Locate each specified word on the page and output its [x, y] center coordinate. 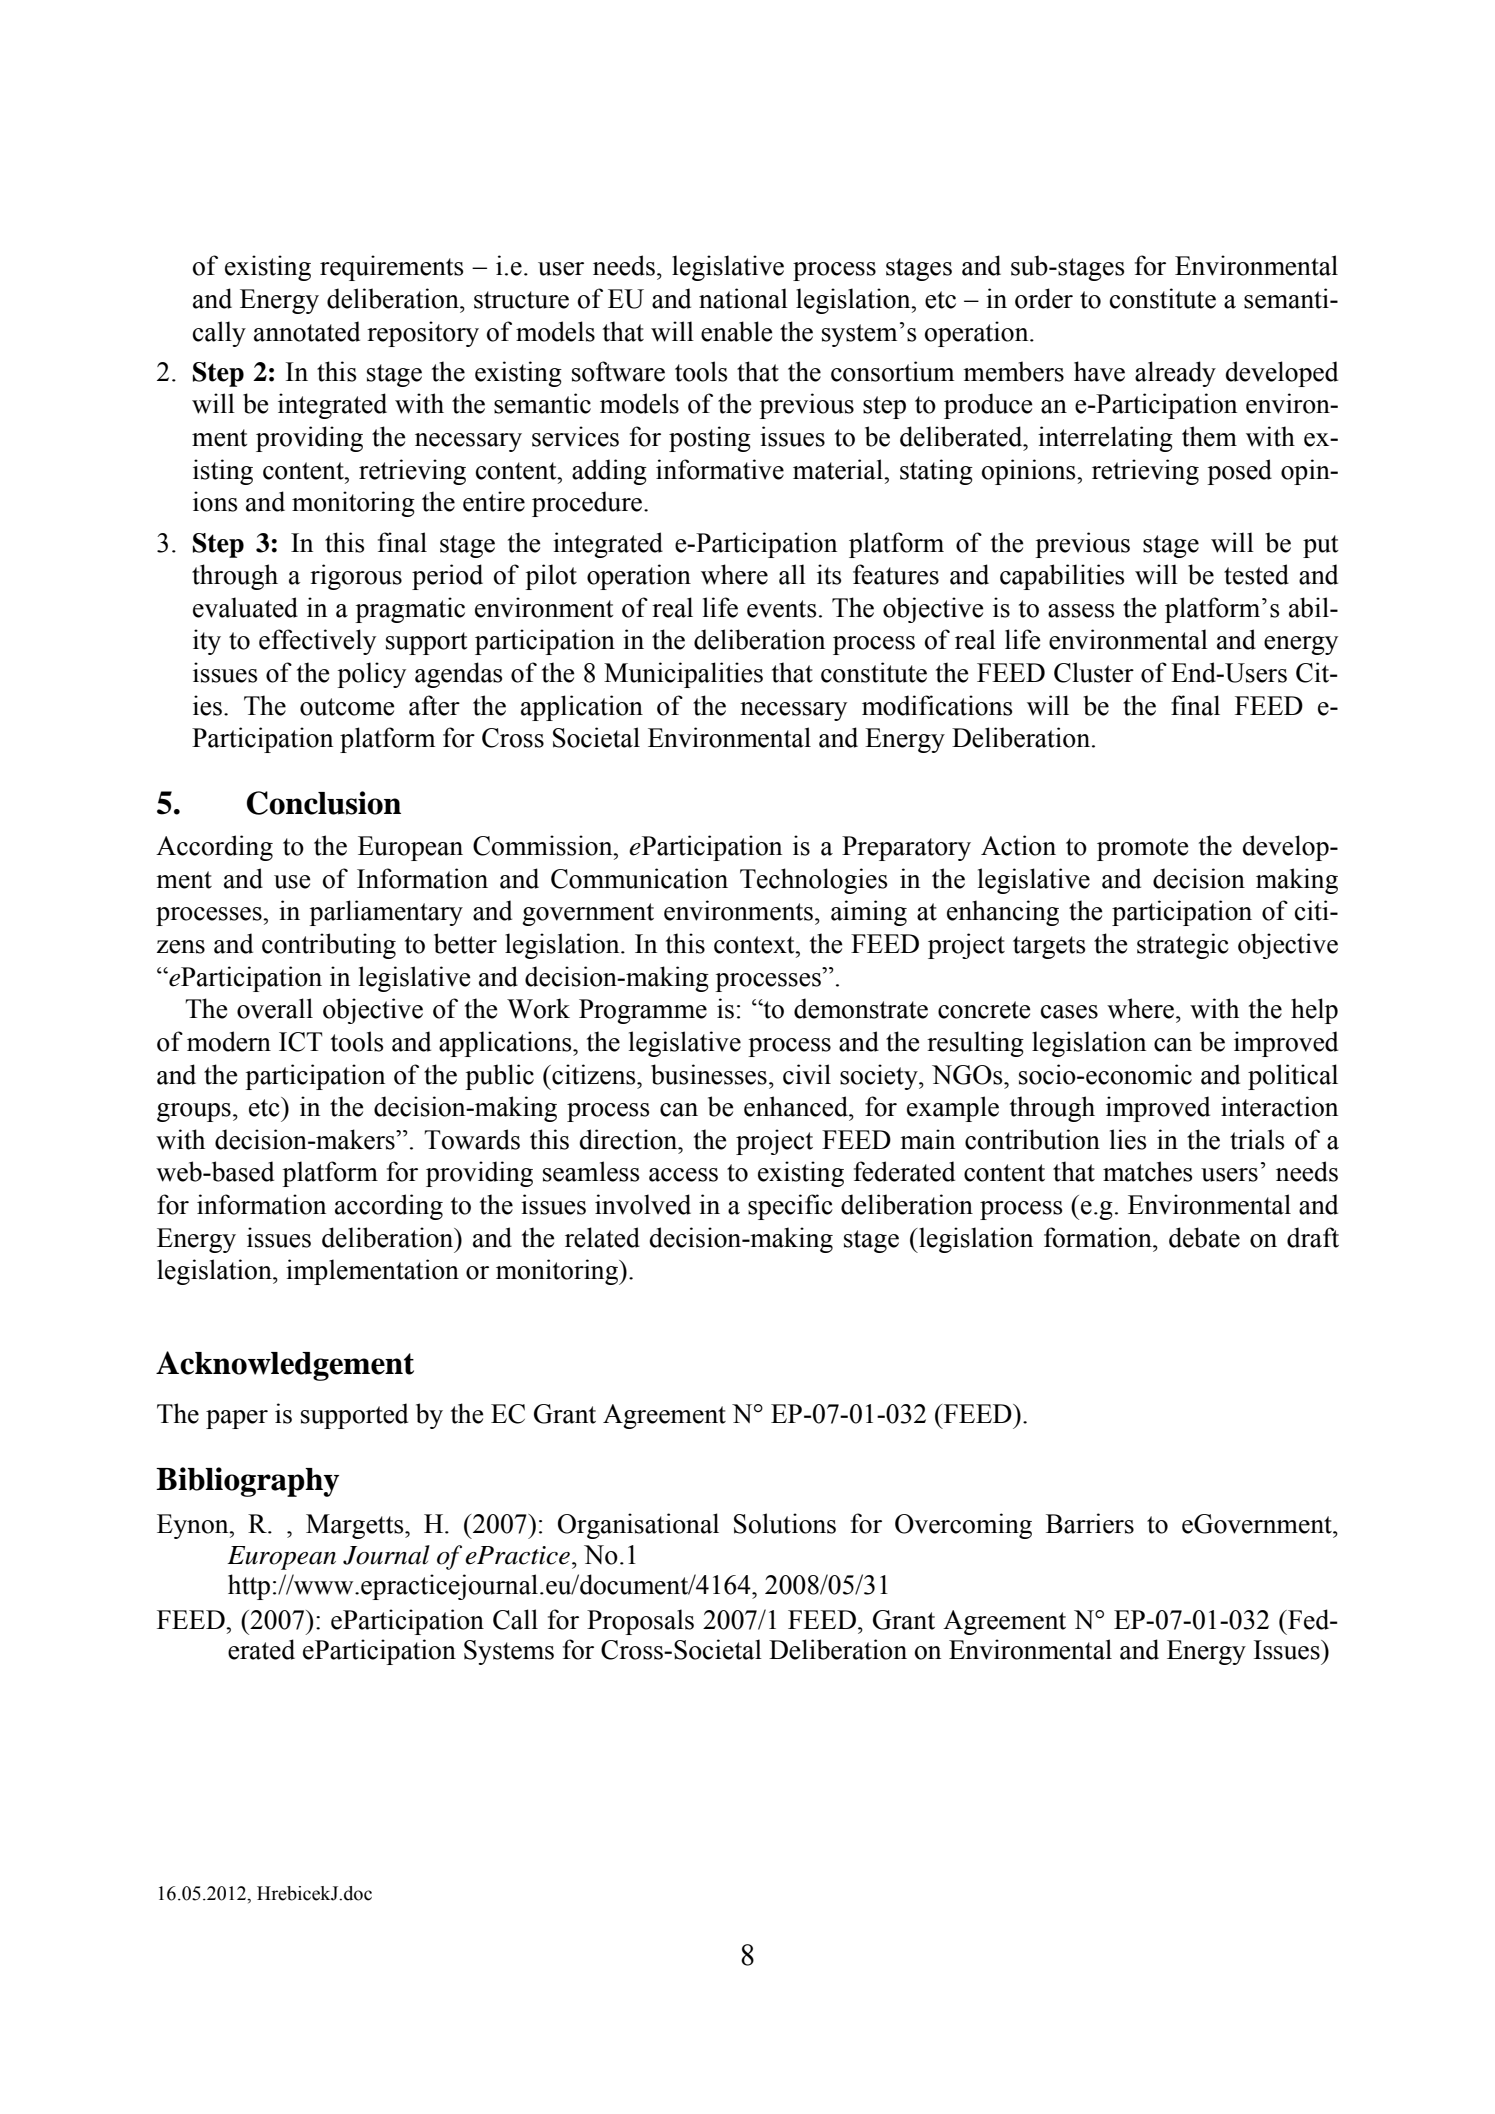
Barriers [1090, 1523]
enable [736, 331]
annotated [307, 331]
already [1175, 374]
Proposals [640, 1622]
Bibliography [247, 1482]
